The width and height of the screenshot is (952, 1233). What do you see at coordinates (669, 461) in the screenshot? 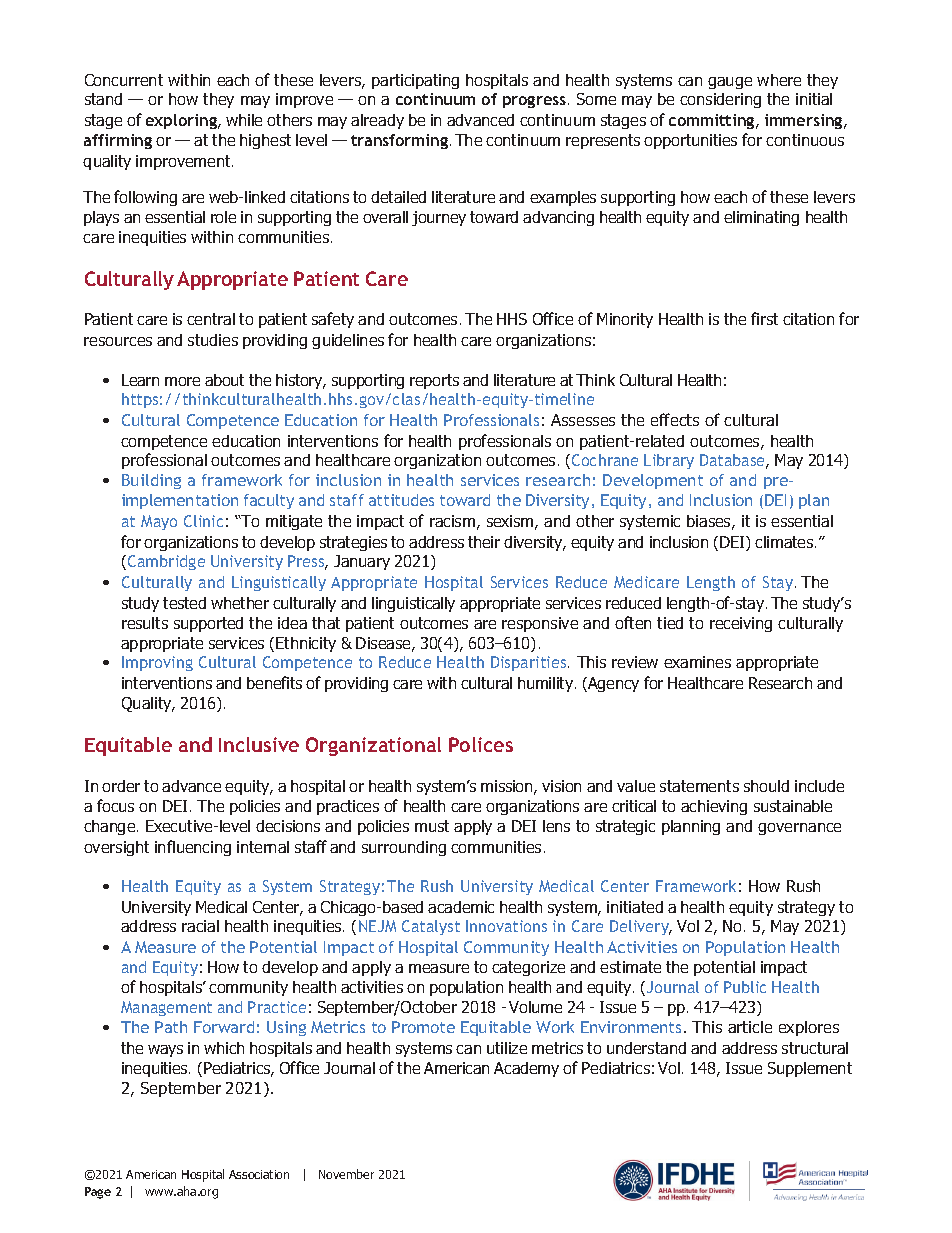
I see `Library` at bounding box center [669, 461].
